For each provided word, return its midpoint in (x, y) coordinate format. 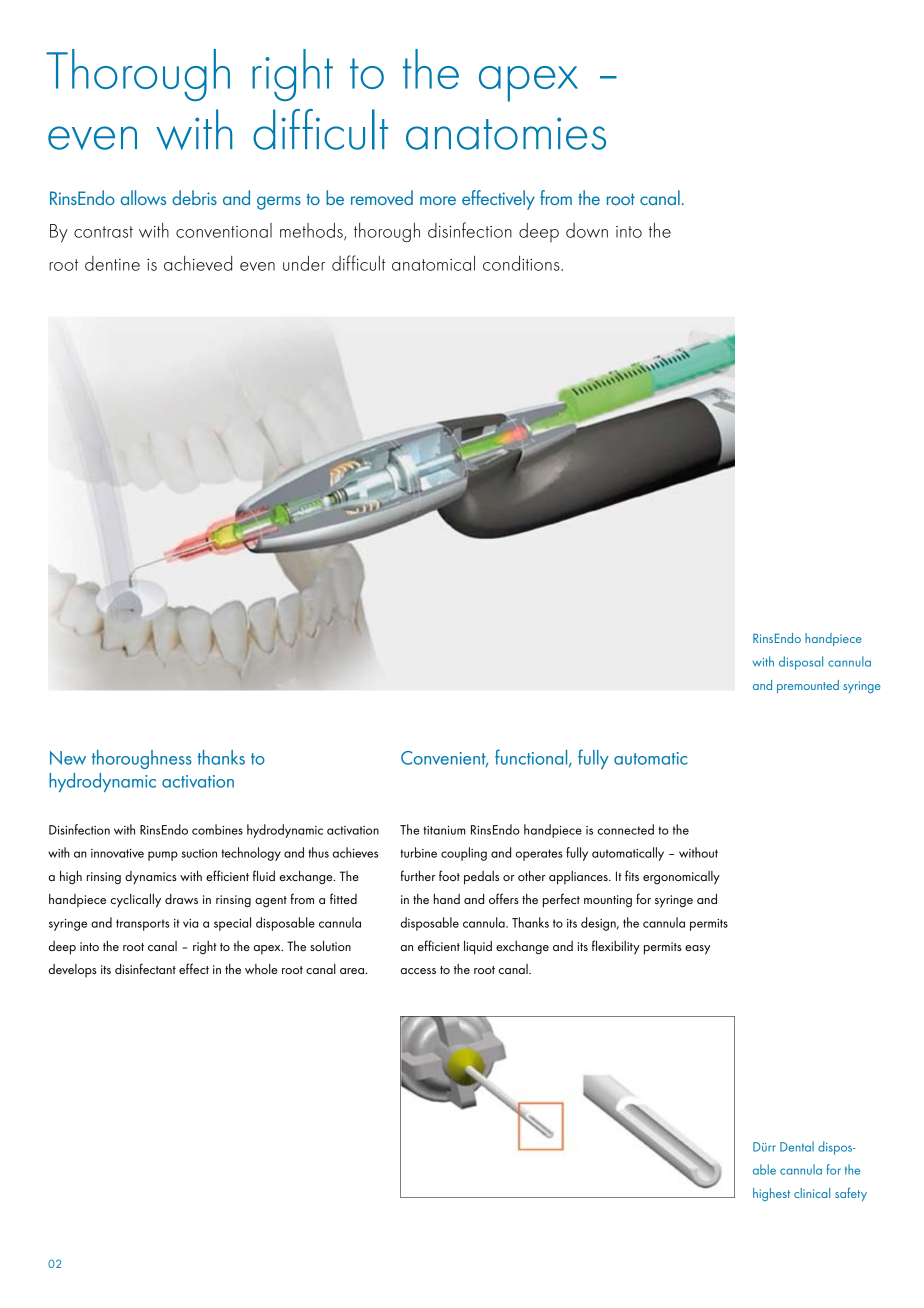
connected (626, 829)
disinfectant (145, 968)
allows (143, 197)
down (587, 230)
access (418, 971)
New (68, 758)
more (438, 200)
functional (532, 758)
